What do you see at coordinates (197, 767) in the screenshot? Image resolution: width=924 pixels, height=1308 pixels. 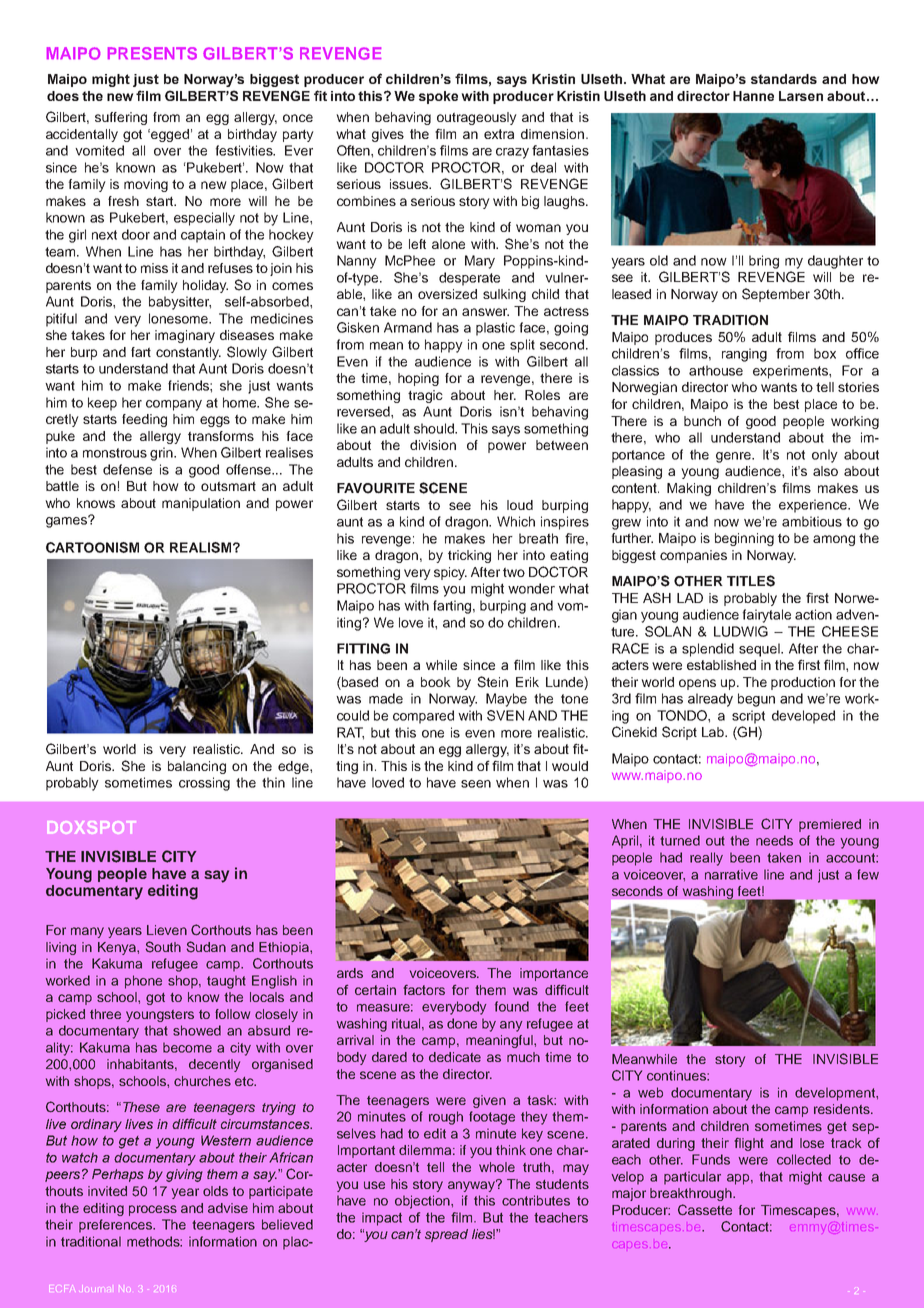 I see `balancing` at bounding box center [197, 767].
